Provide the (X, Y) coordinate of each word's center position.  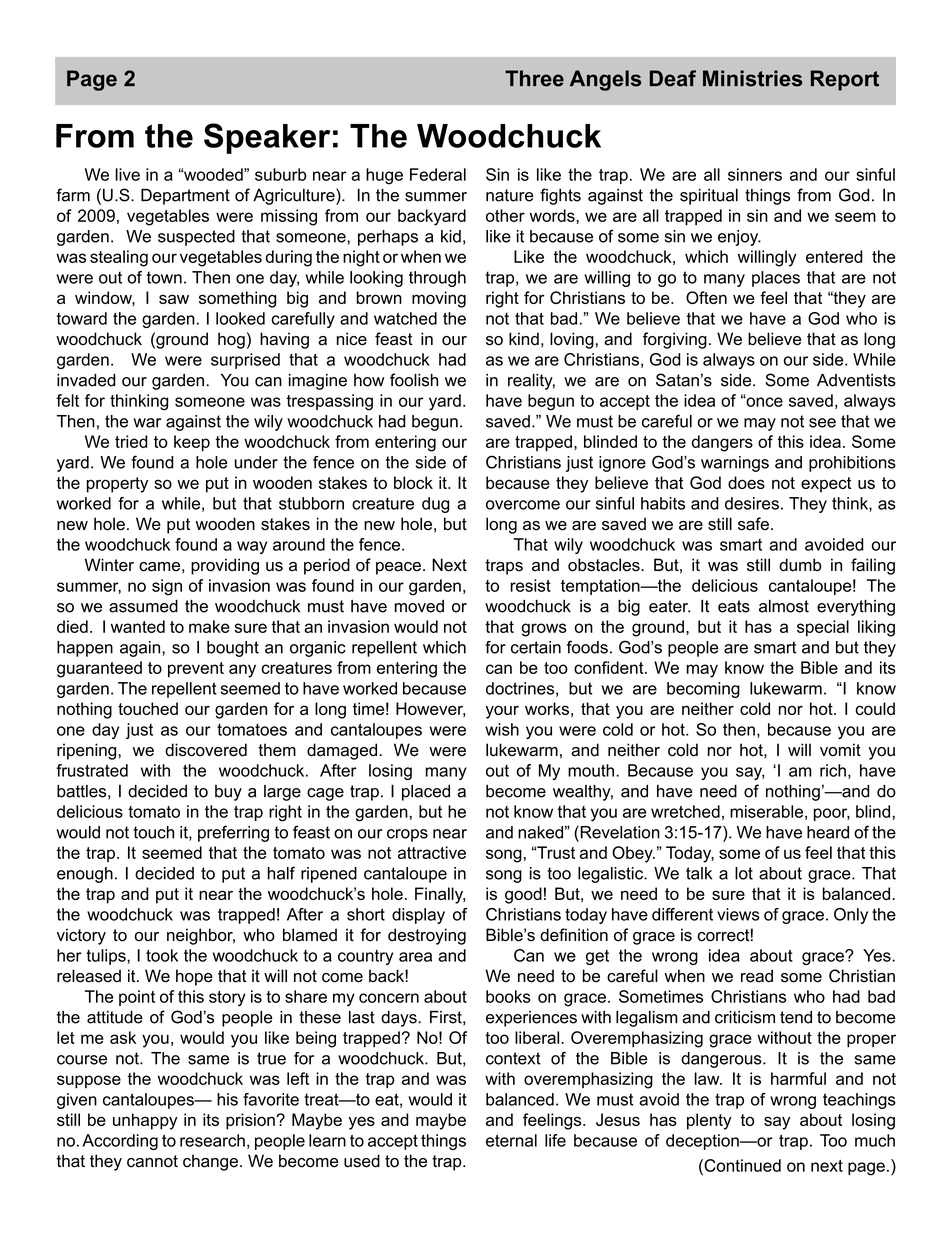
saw (174, 299)
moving (439, 299)
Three (534, 78)
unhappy (145, 1121)
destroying (427, 936)
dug (435, 505)
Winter (109, 565)
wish (502, 729)
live (127, 174)
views (738, 914)
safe (753, 524)
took (162, 955)
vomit (840, 750)
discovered (206, 750)
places (776, 279)
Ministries (752, 78)
